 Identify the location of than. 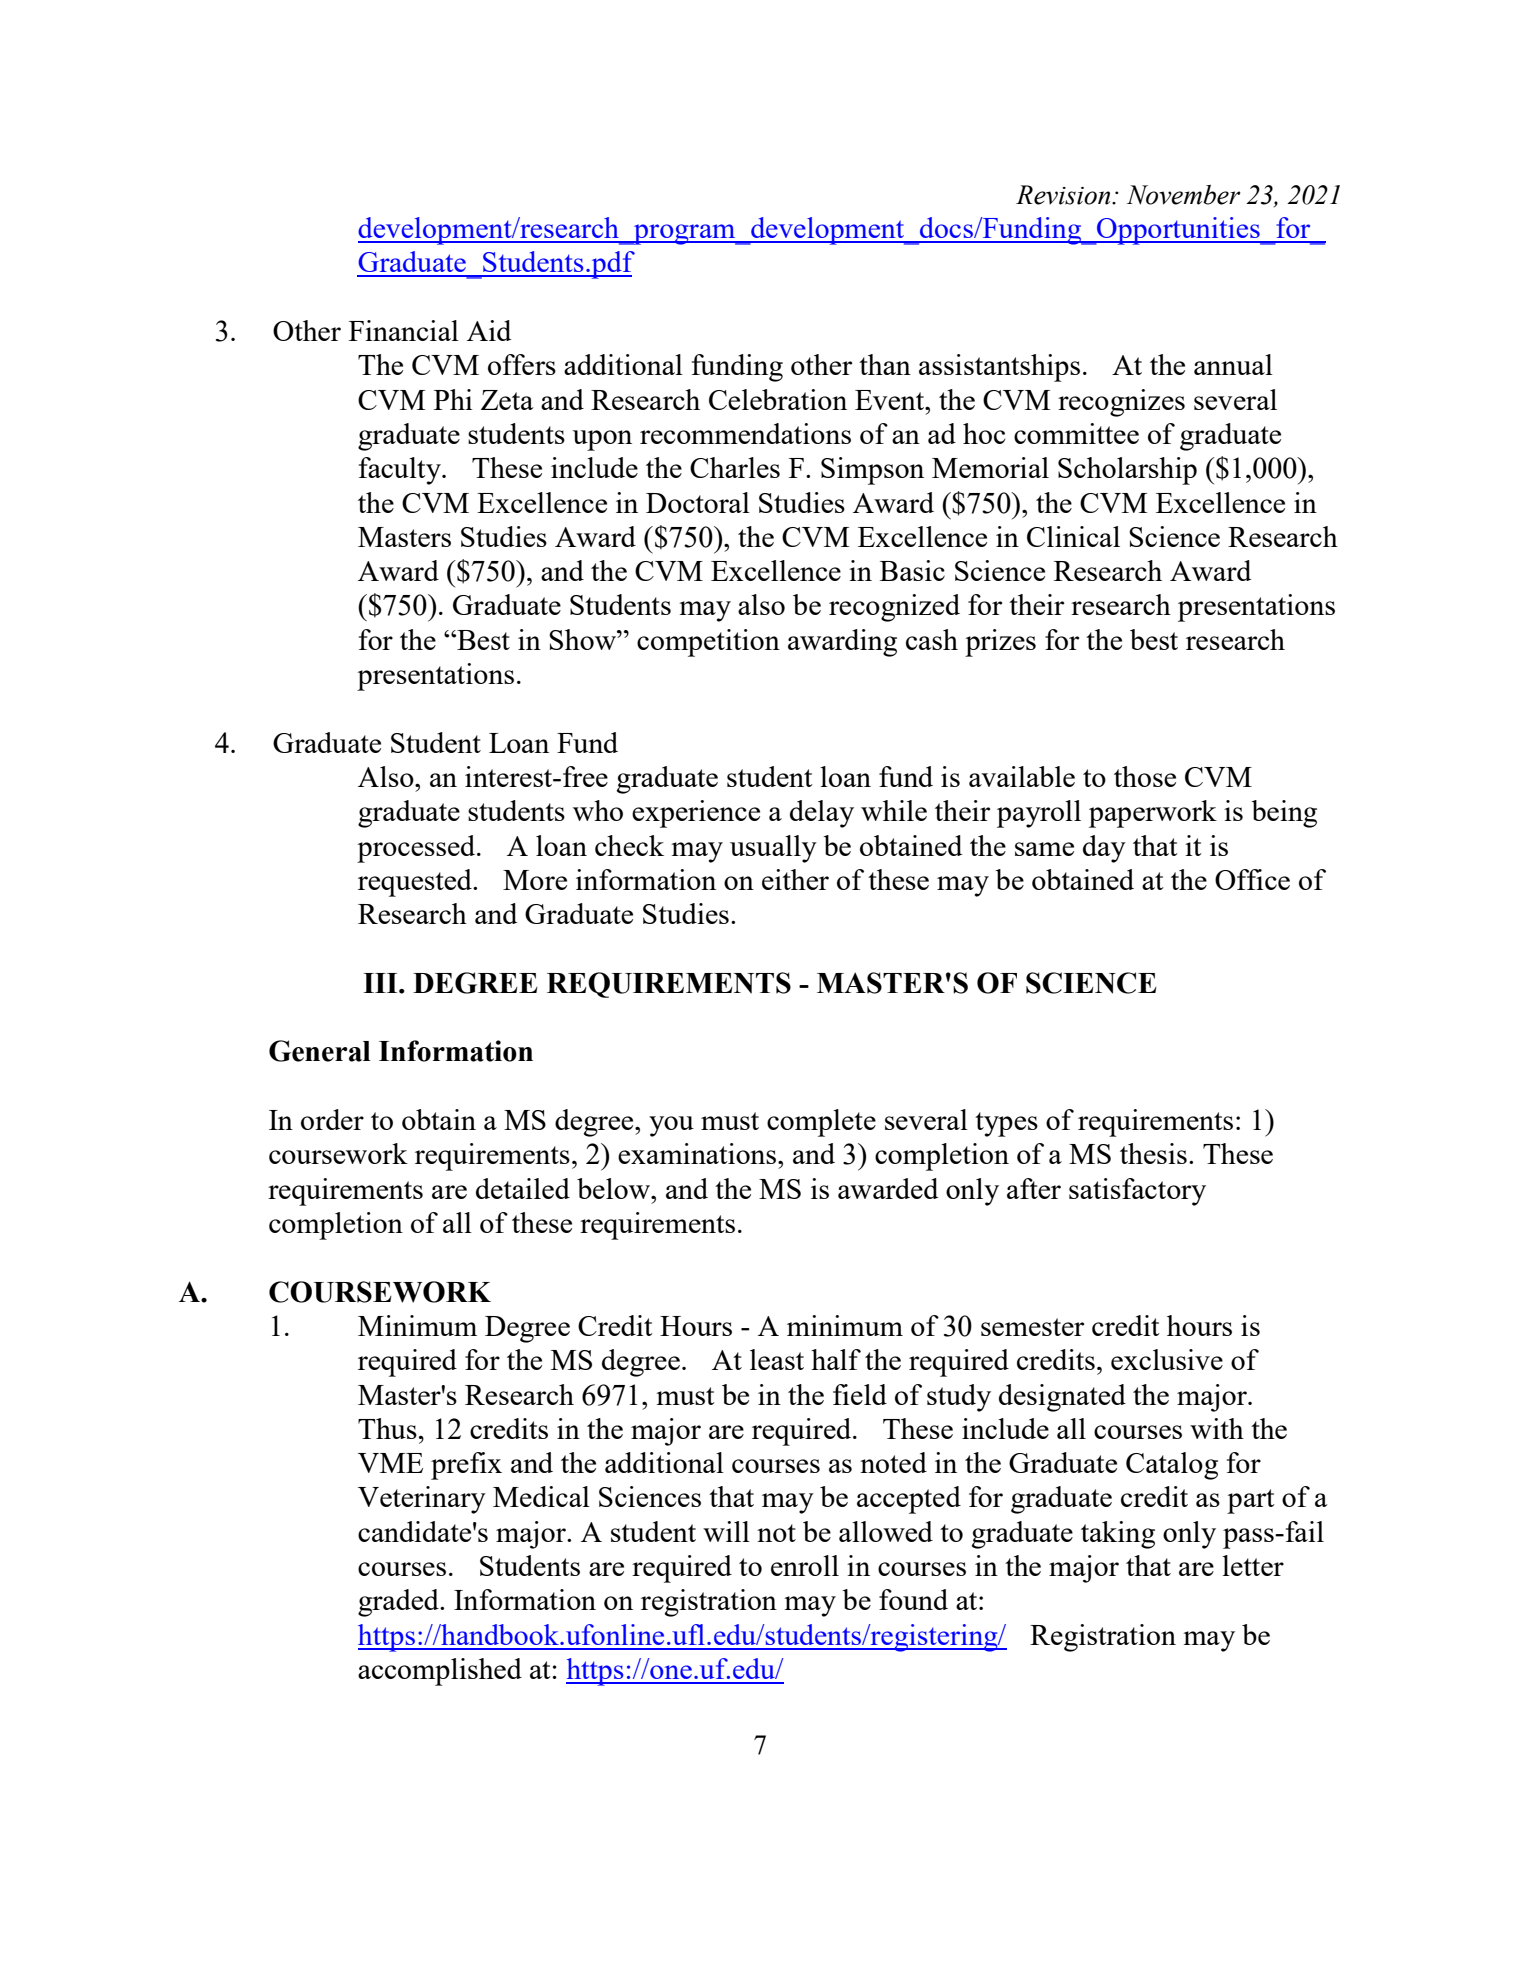
(885, 364).
